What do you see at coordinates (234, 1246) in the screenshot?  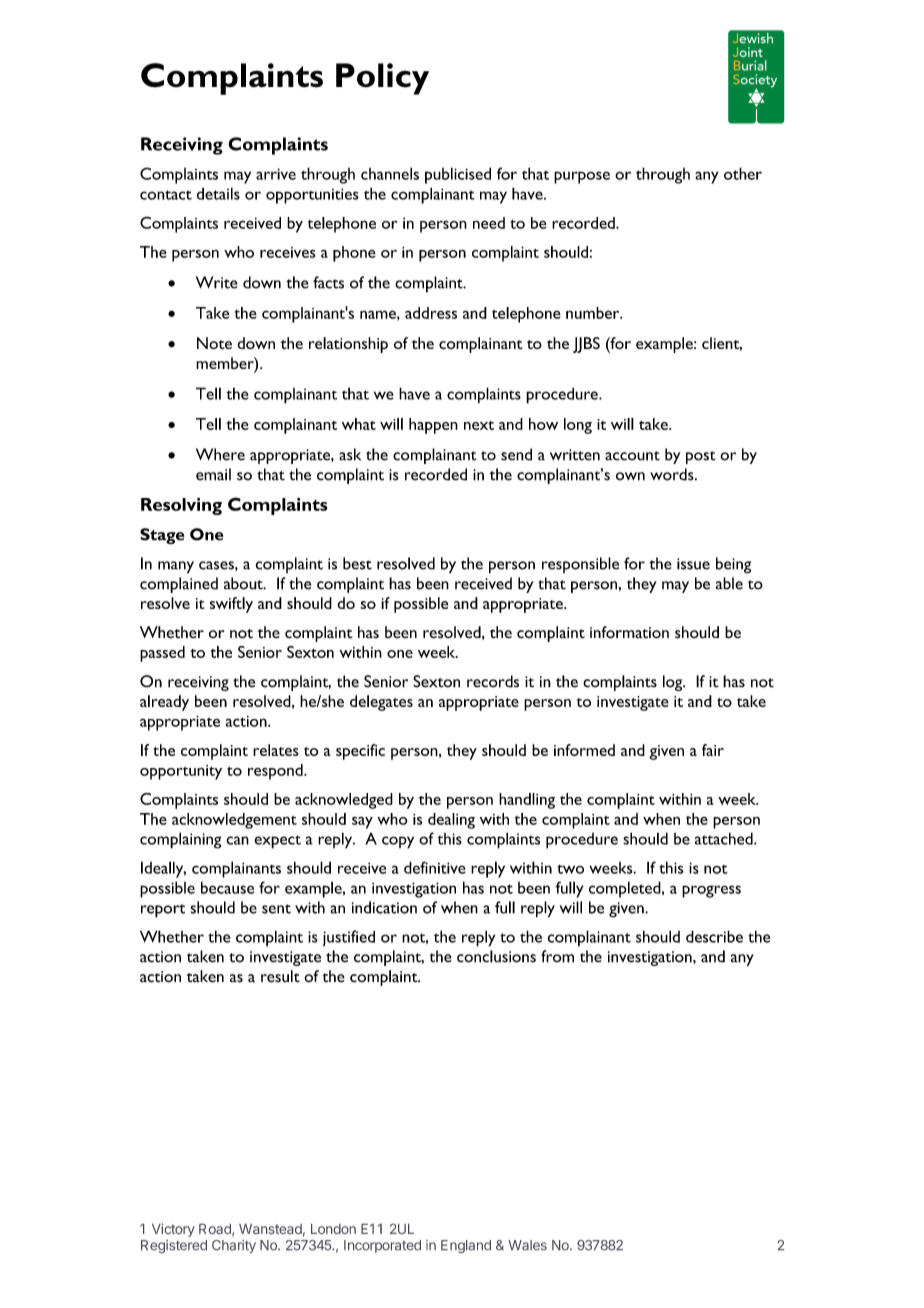 I see `Charity` at bounding box center [234, 1246].
